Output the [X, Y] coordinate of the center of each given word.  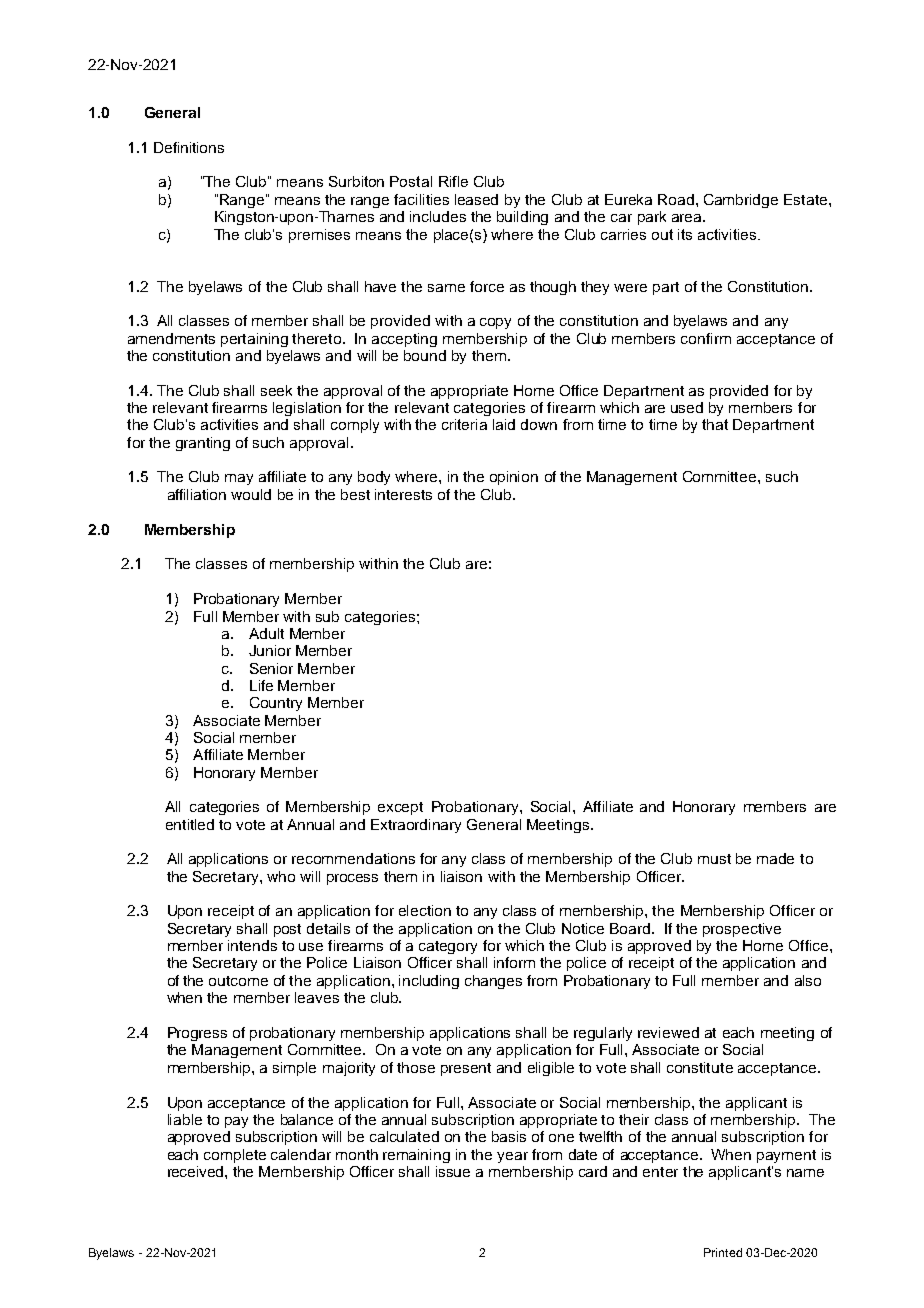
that [715, 424]
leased [476, 199]
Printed [723, 1252]
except [400, 808]
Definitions [189, 147]
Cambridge [741, 201]
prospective [742, 930]
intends [252, 945]
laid [504, 424]
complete [235, 1156]
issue [453, 1171]
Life [261, 685]
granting [203, 444]
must [714, 859]
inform [514, 962]
